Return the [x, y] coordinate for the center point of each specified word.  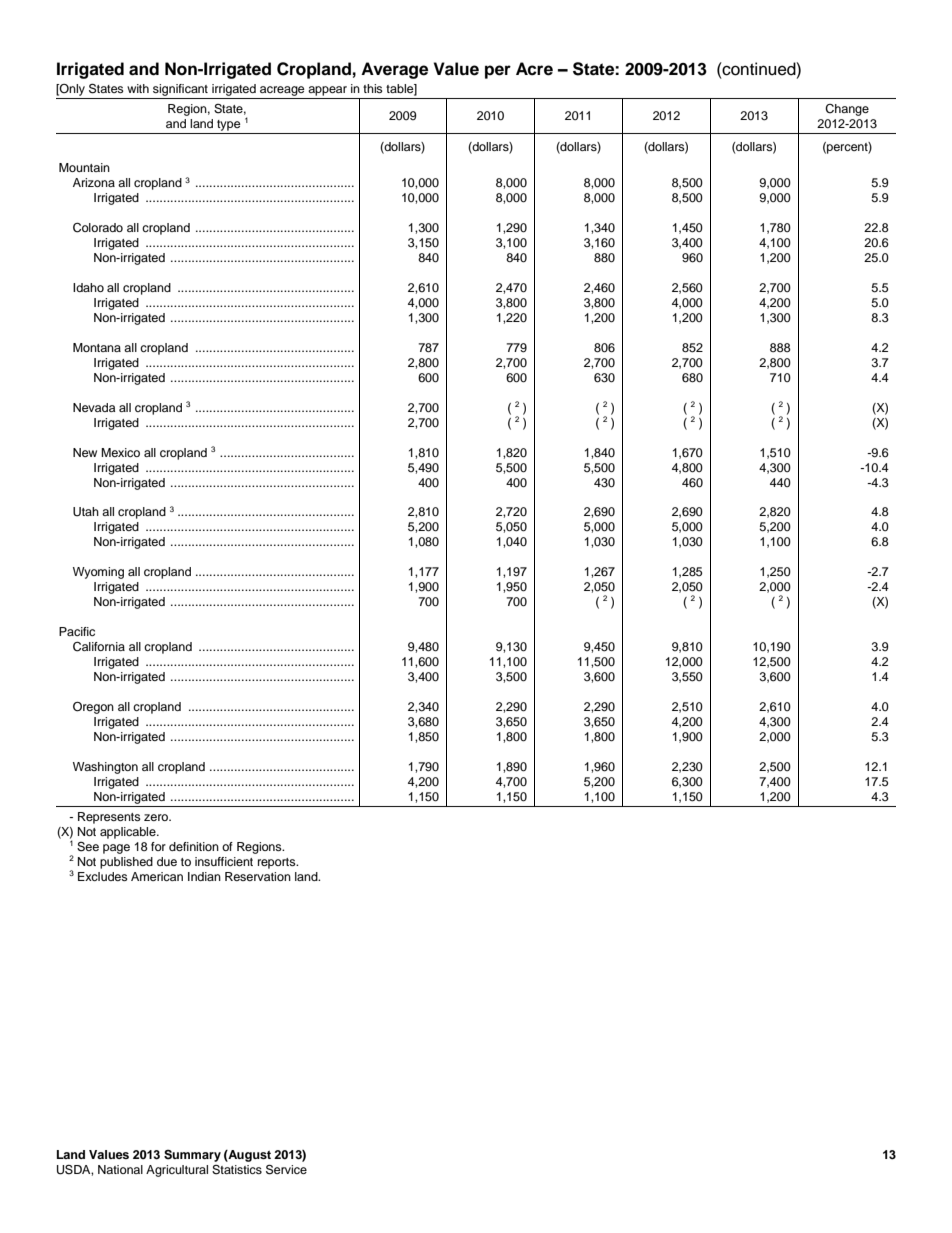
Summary [192, 1156]
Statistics [237, 1170]
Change [847, 110]
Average [394, 70]
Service [286, 1169]
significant [180, 90]
